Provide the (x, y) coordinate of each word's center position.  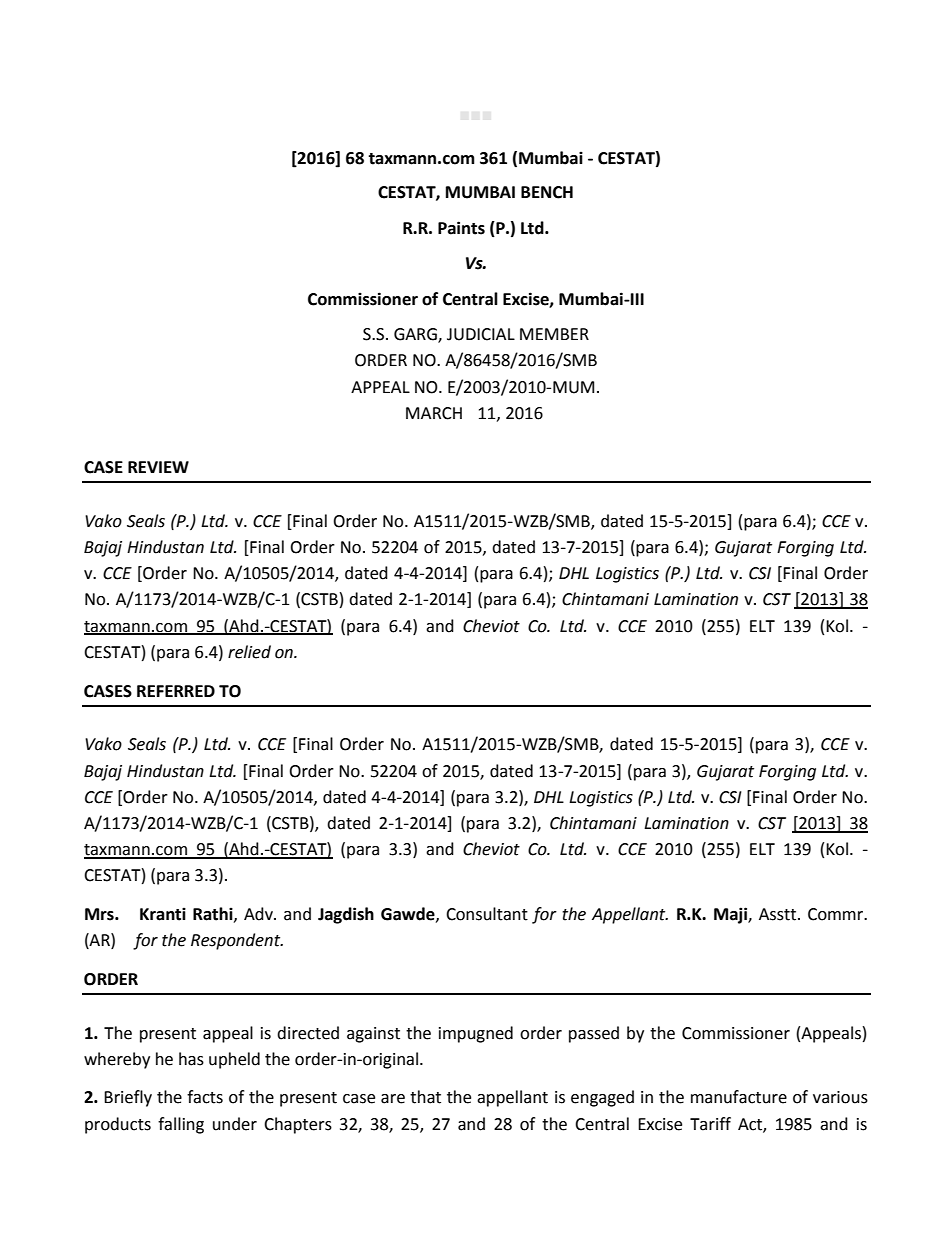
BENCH (547, 192)
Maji (731, 915)
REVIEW (158, 467)
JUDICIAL (481, 334)
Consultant (487, 914)
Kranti (163, 914)
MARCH (434, 413)
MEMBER (554, 334)
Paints (461, 228)
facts (205, 1097)
